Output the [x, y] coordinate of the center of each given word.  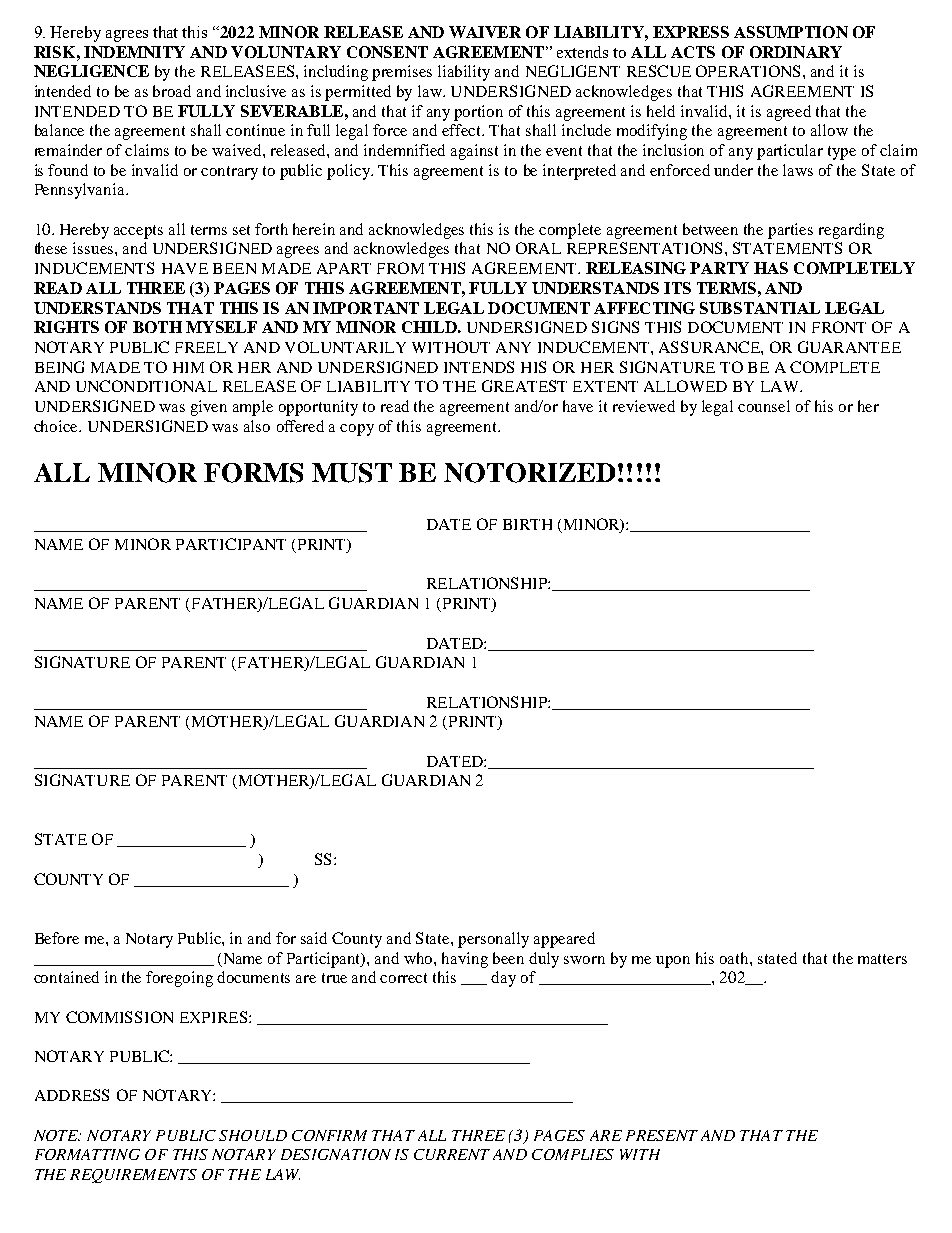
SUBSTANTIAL [760, 308]
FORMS [253, 473]
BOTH [157, 327]
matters [882, 959]
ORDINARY [796, 52]
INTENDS [479, 367]
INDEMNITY [134, 52]
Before [57, 938]
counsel [764, 406]
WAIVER [485, 32]
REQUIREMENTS [133, 1176]
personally [493, 940]
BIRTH [527, 524]
